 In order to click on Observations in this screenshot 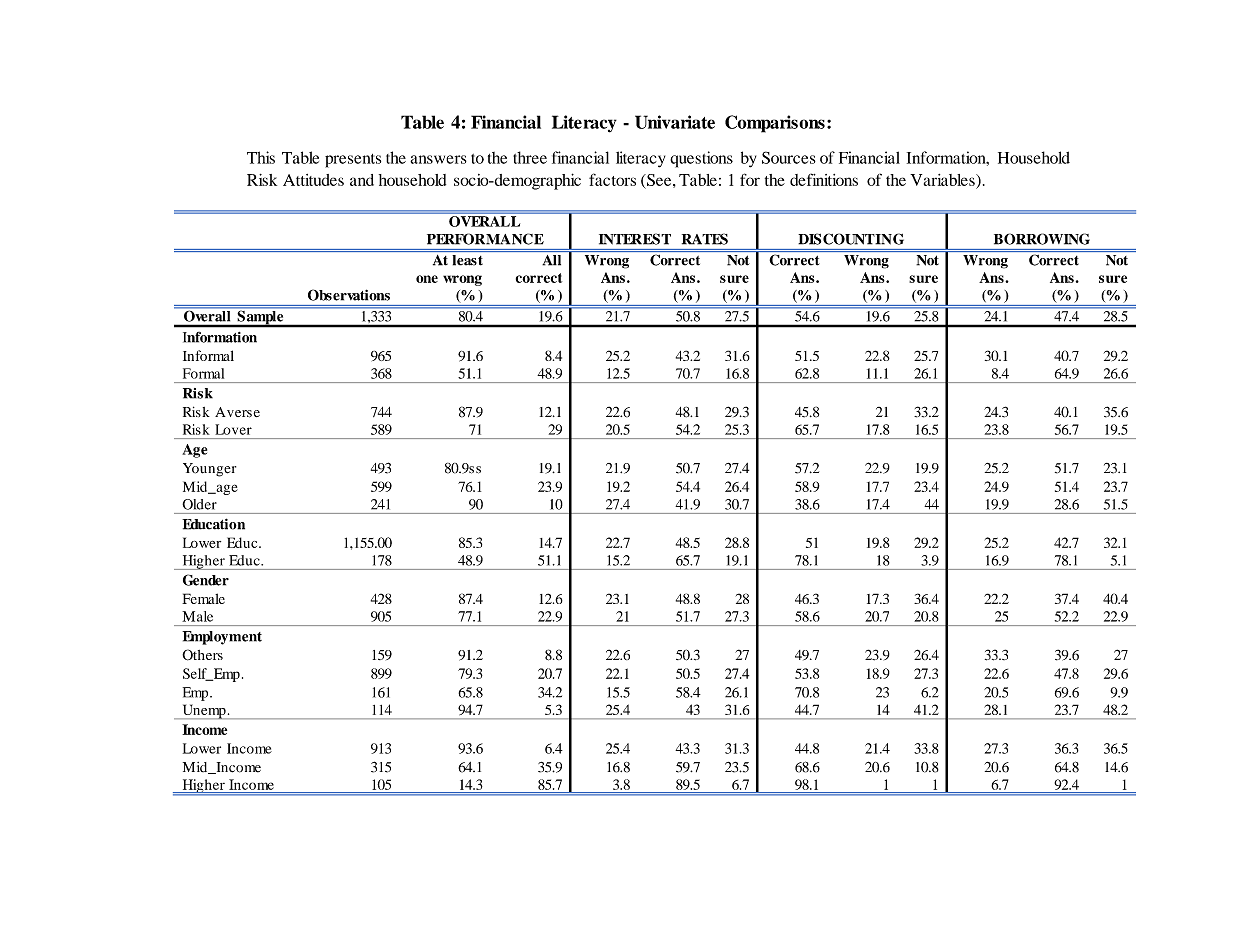, I will do `click(349, 295)`.
